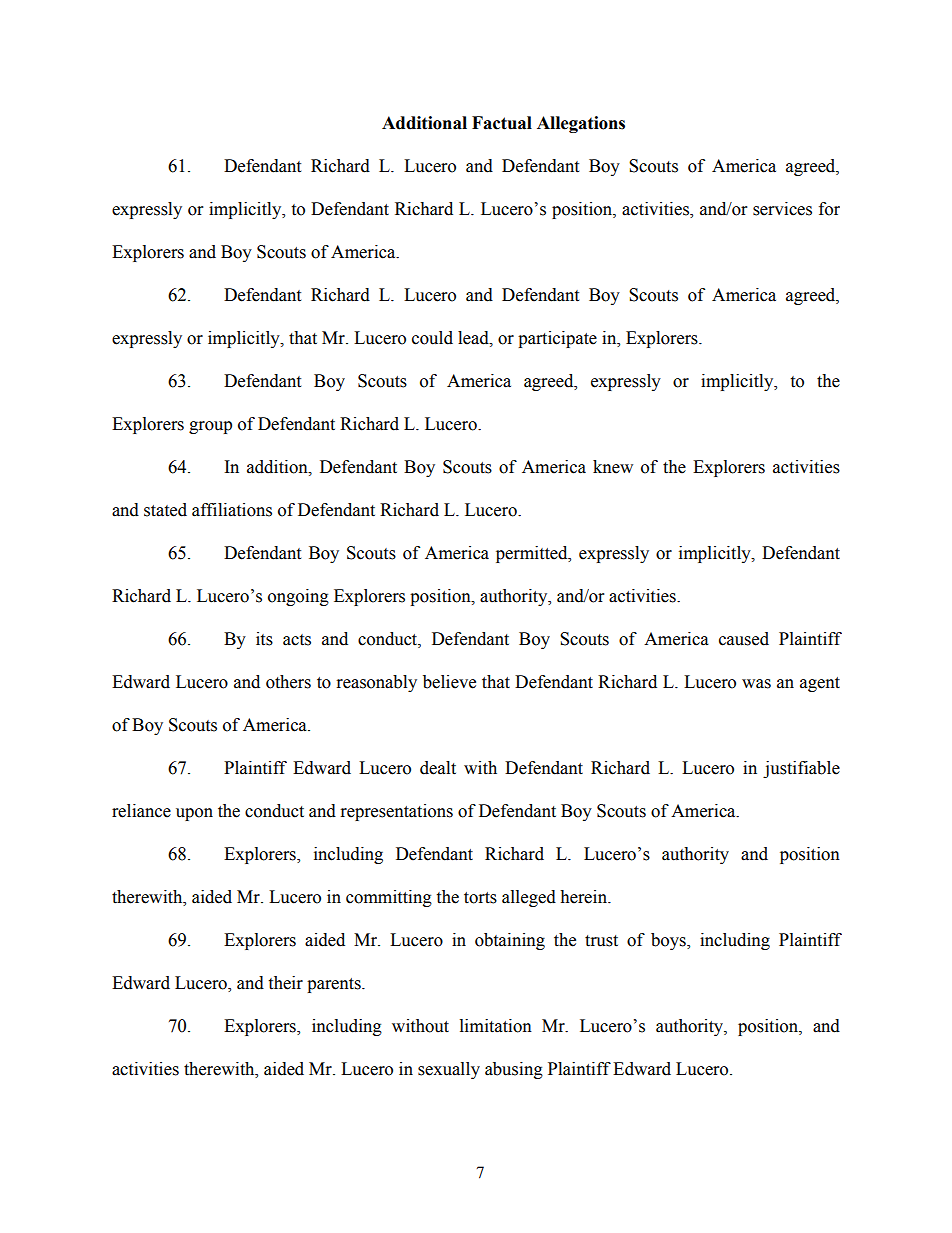 Image resolution: width=952 pixels, height=1233 pixels. What do you see at coordinates (285, 983) in the document?
I see `their` at bounding box center [285, 983].
